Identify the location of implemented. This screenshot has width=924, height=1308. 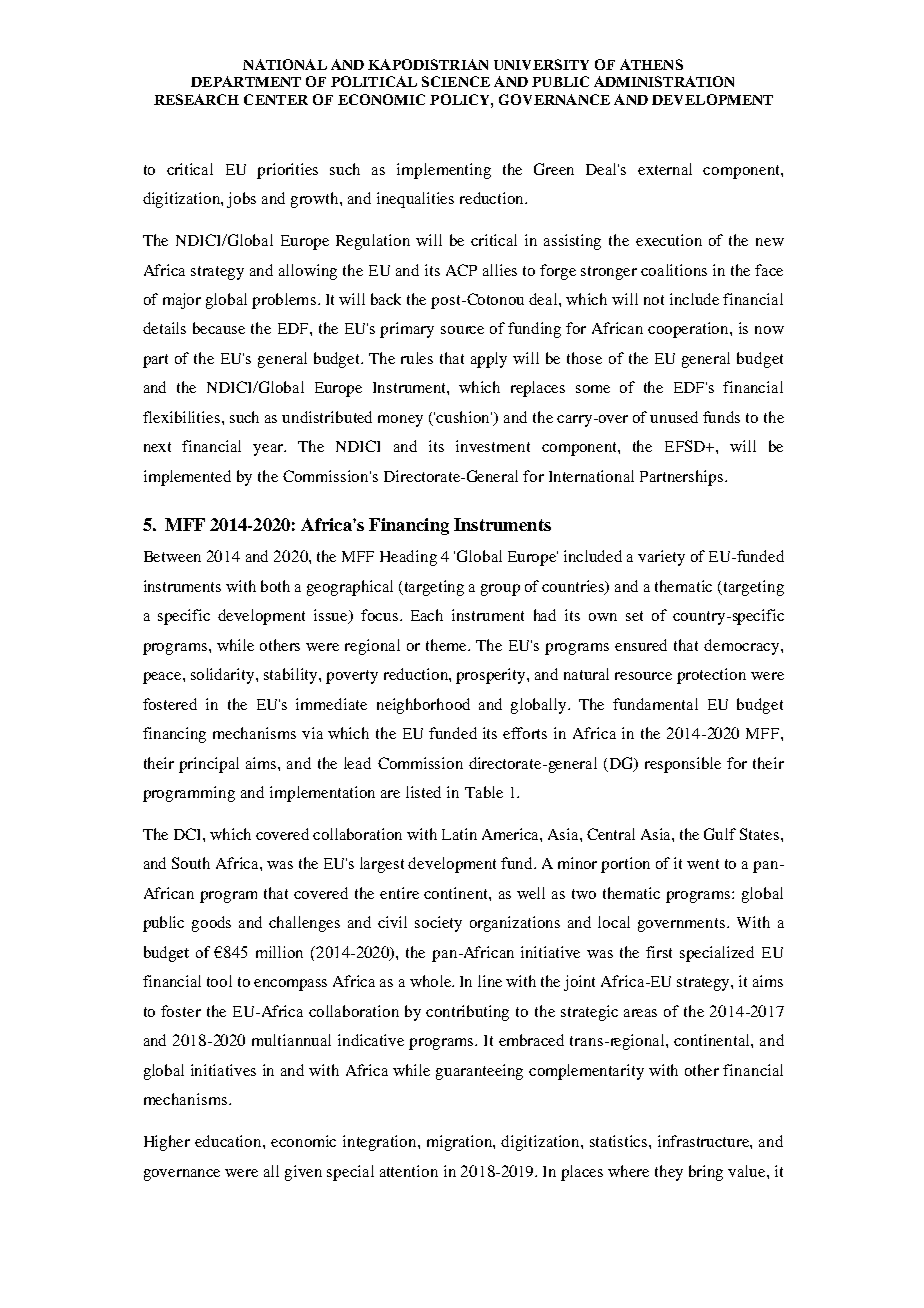
(187, 478).
